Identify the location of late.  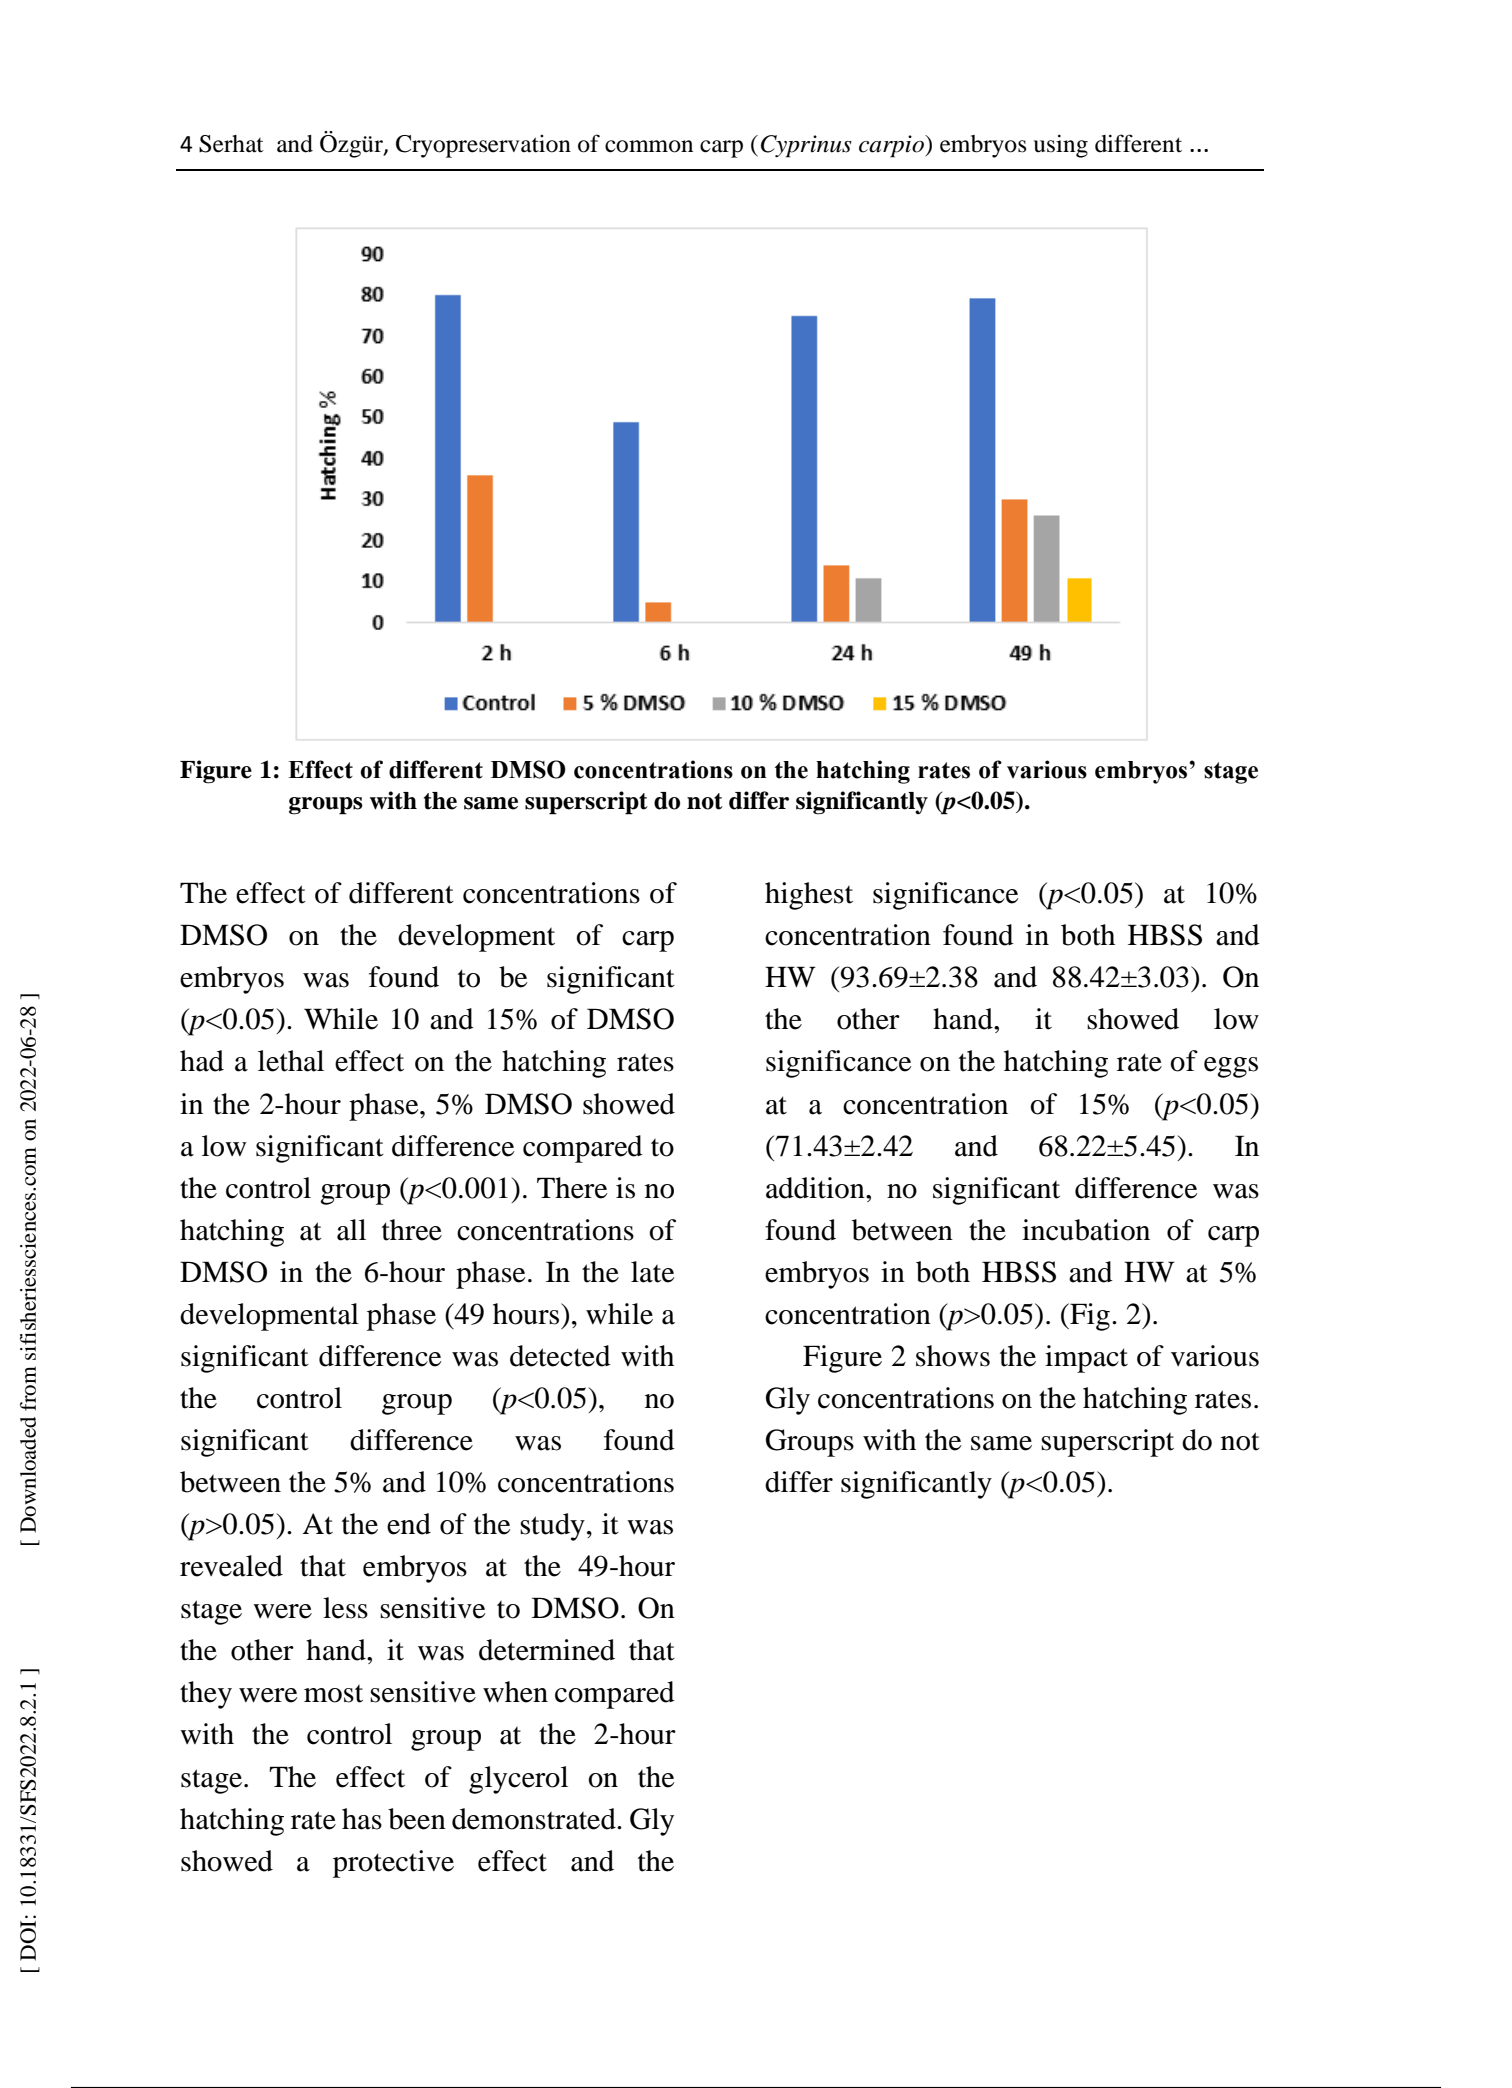
(653, 1272).
